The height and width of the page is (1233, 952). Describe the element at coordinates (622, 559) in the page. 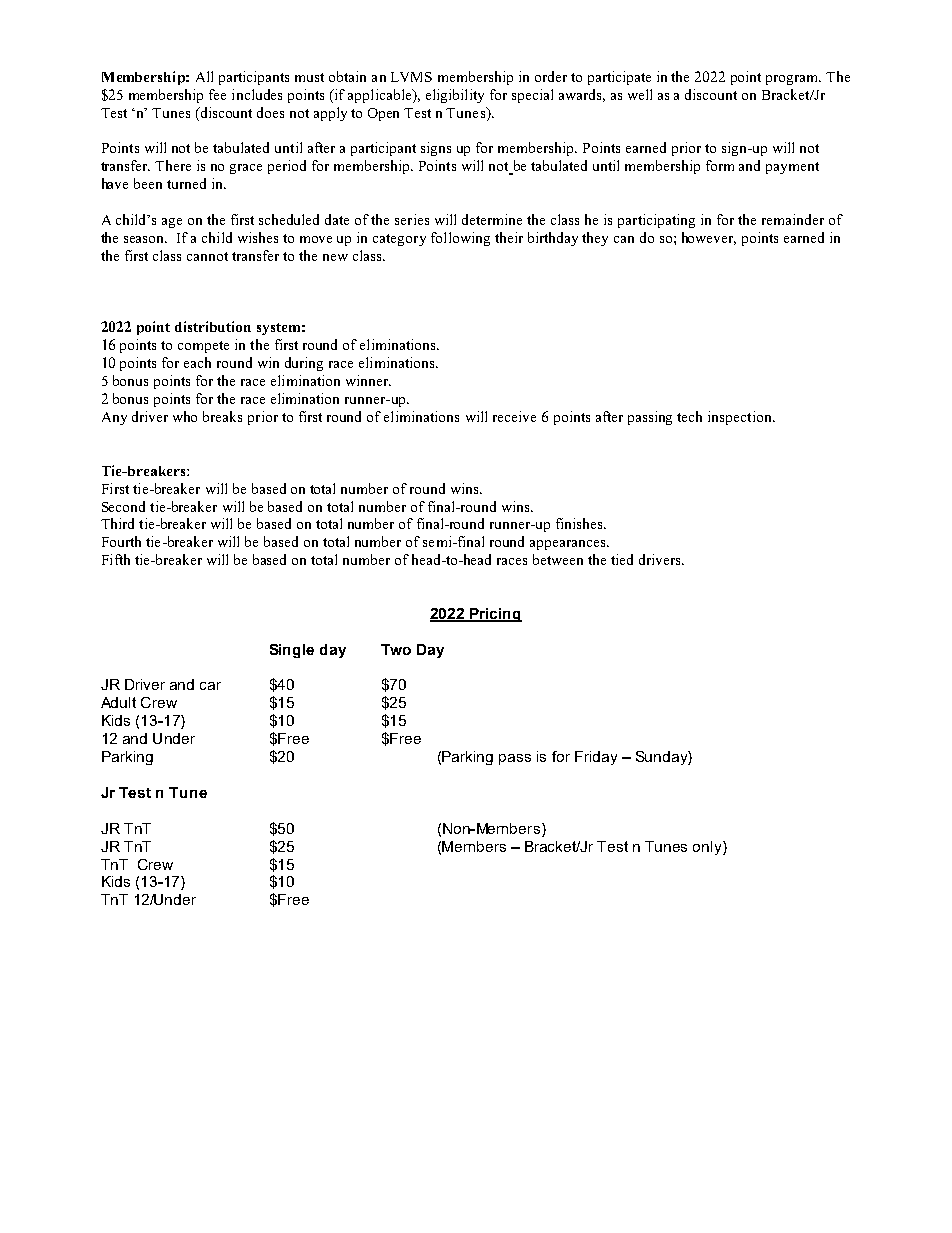

I see `tied` at that location.
